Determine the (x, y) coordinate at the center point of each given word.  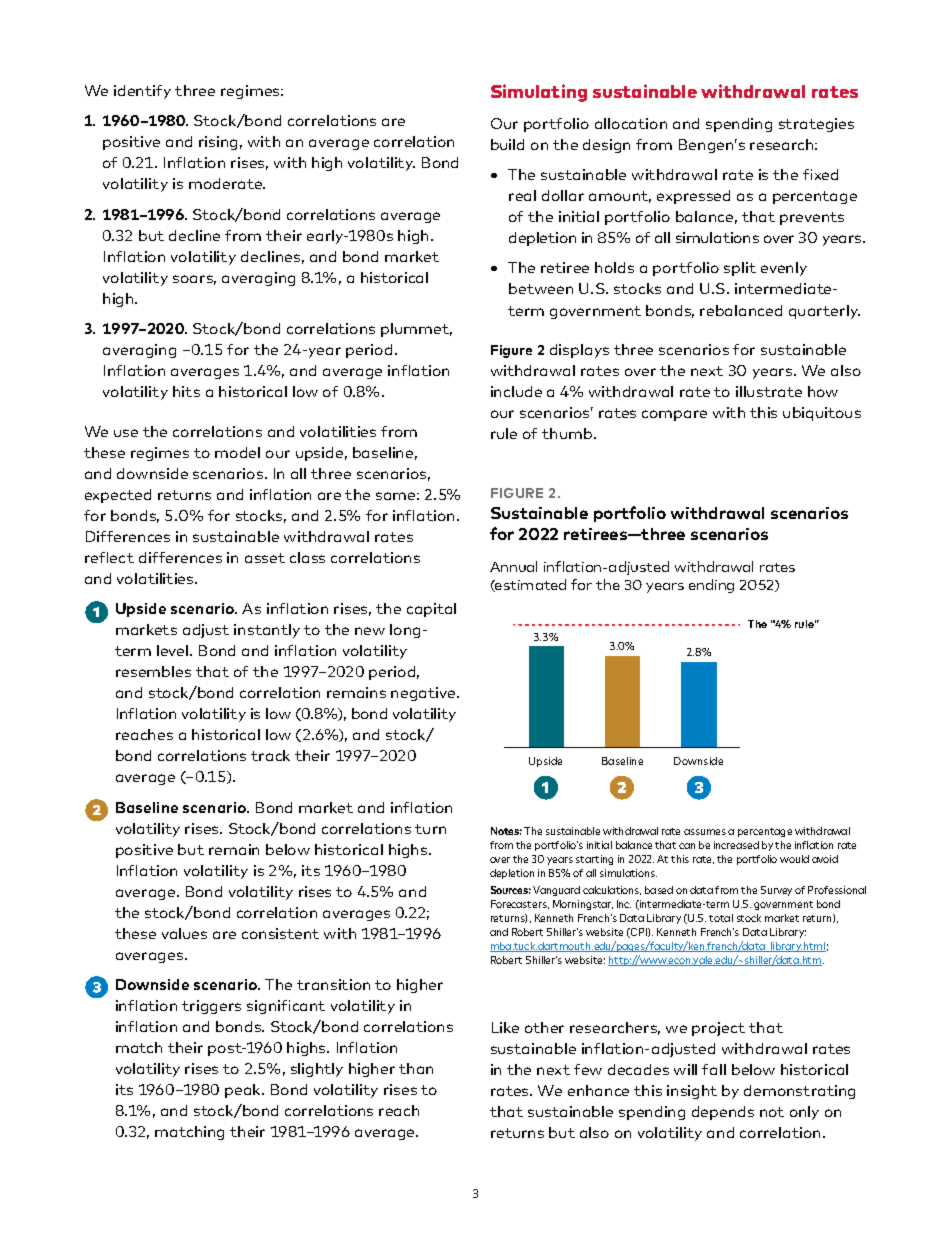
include (516, 391)
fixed (820, 174)
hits (186, 391)
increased (736, 845)
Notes (506, 831)
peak (244, 1091)
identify (142, 92)
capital (431, 610)
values (184, 933)
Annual (513, 566)
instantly (267, 631)
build (507, 144)
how (823, 391)
